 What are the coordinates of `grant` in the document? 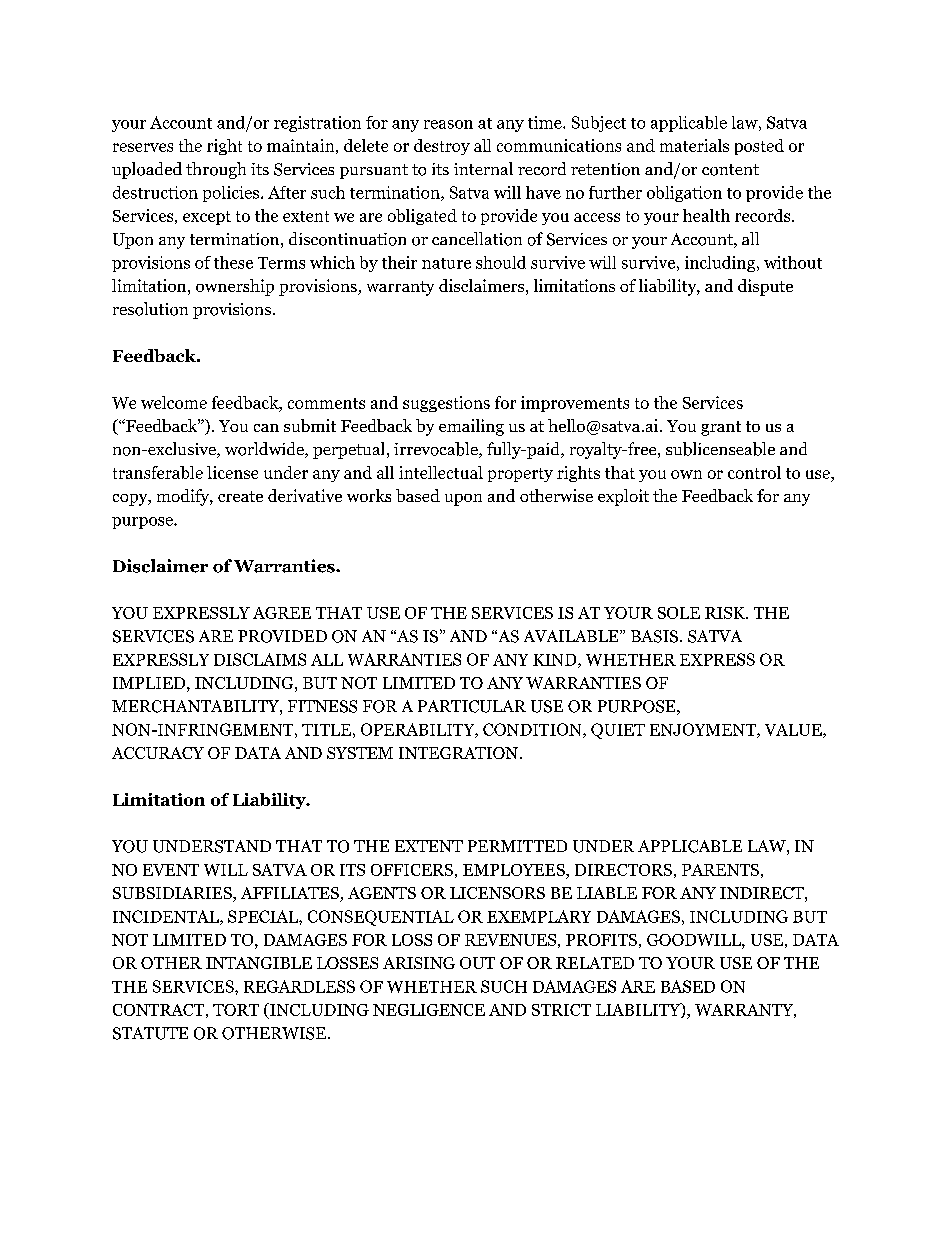 It's located at (721, 428).
